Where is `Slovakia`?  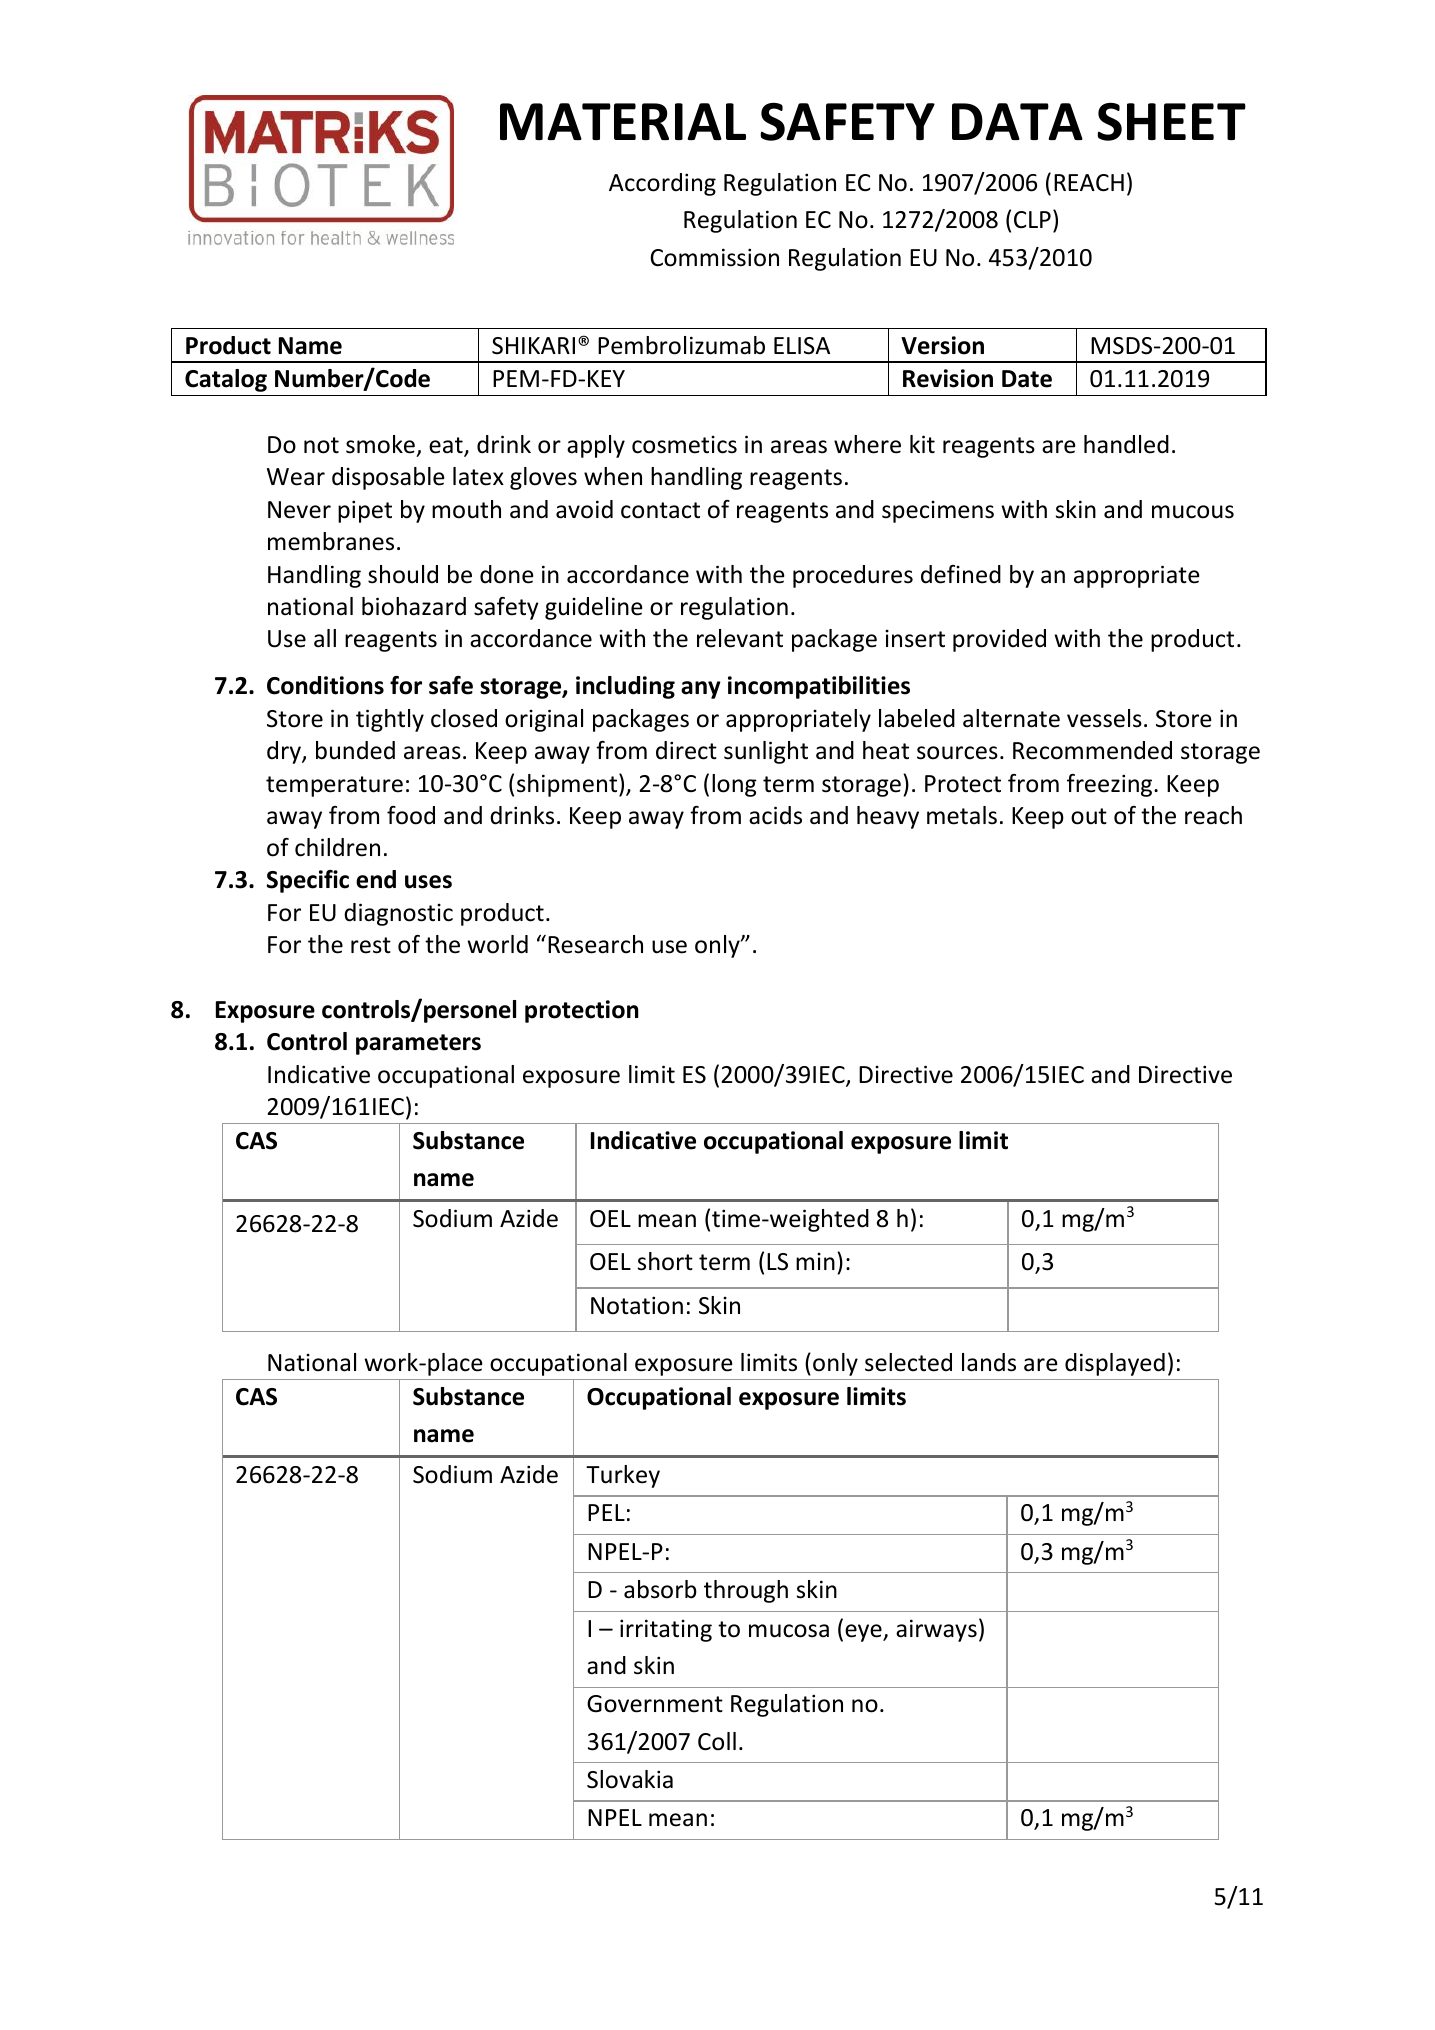
Slovakia is located at coordinates (630, 1779).
